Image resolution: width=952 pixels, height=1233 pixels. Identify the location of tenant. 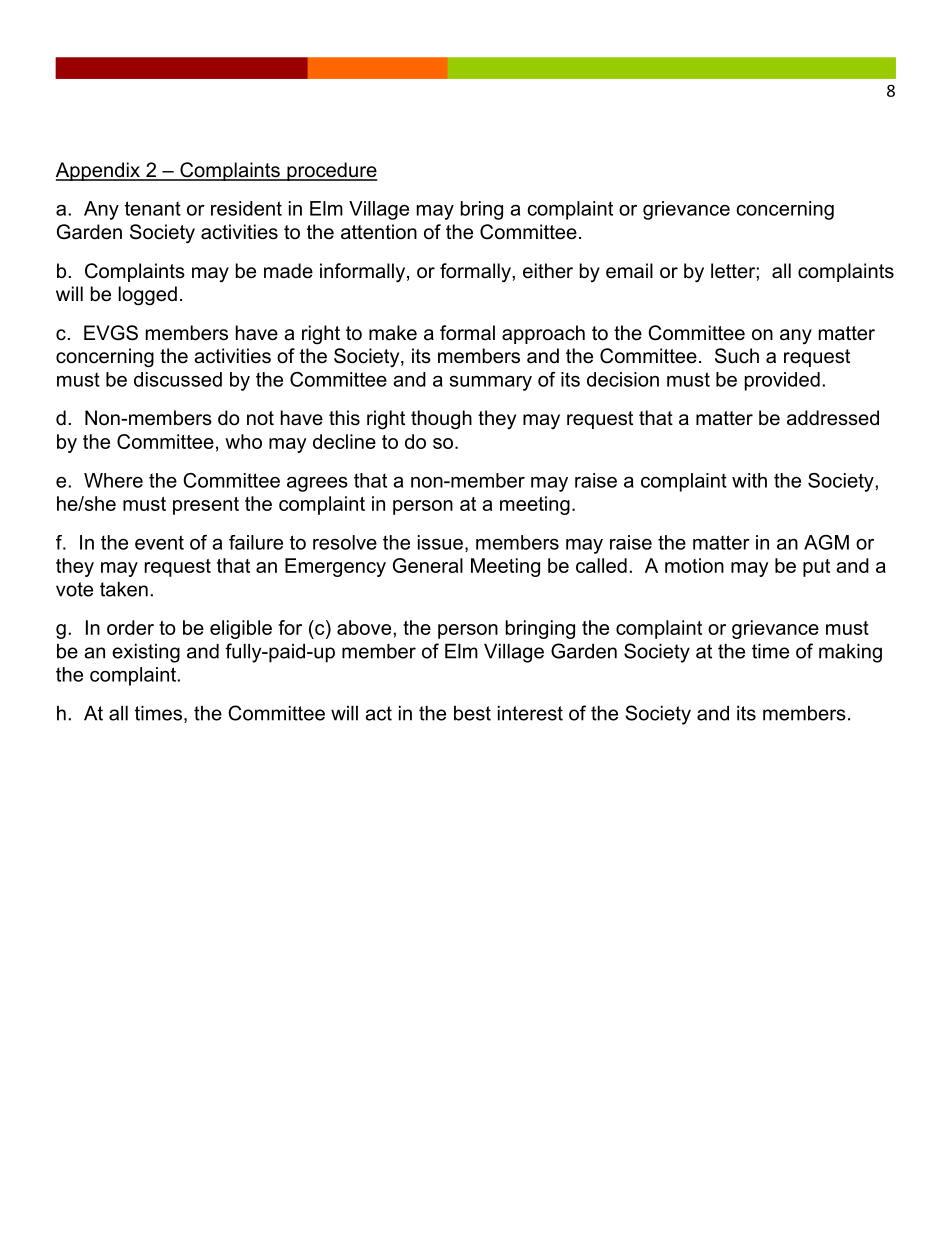
(153, 208).
